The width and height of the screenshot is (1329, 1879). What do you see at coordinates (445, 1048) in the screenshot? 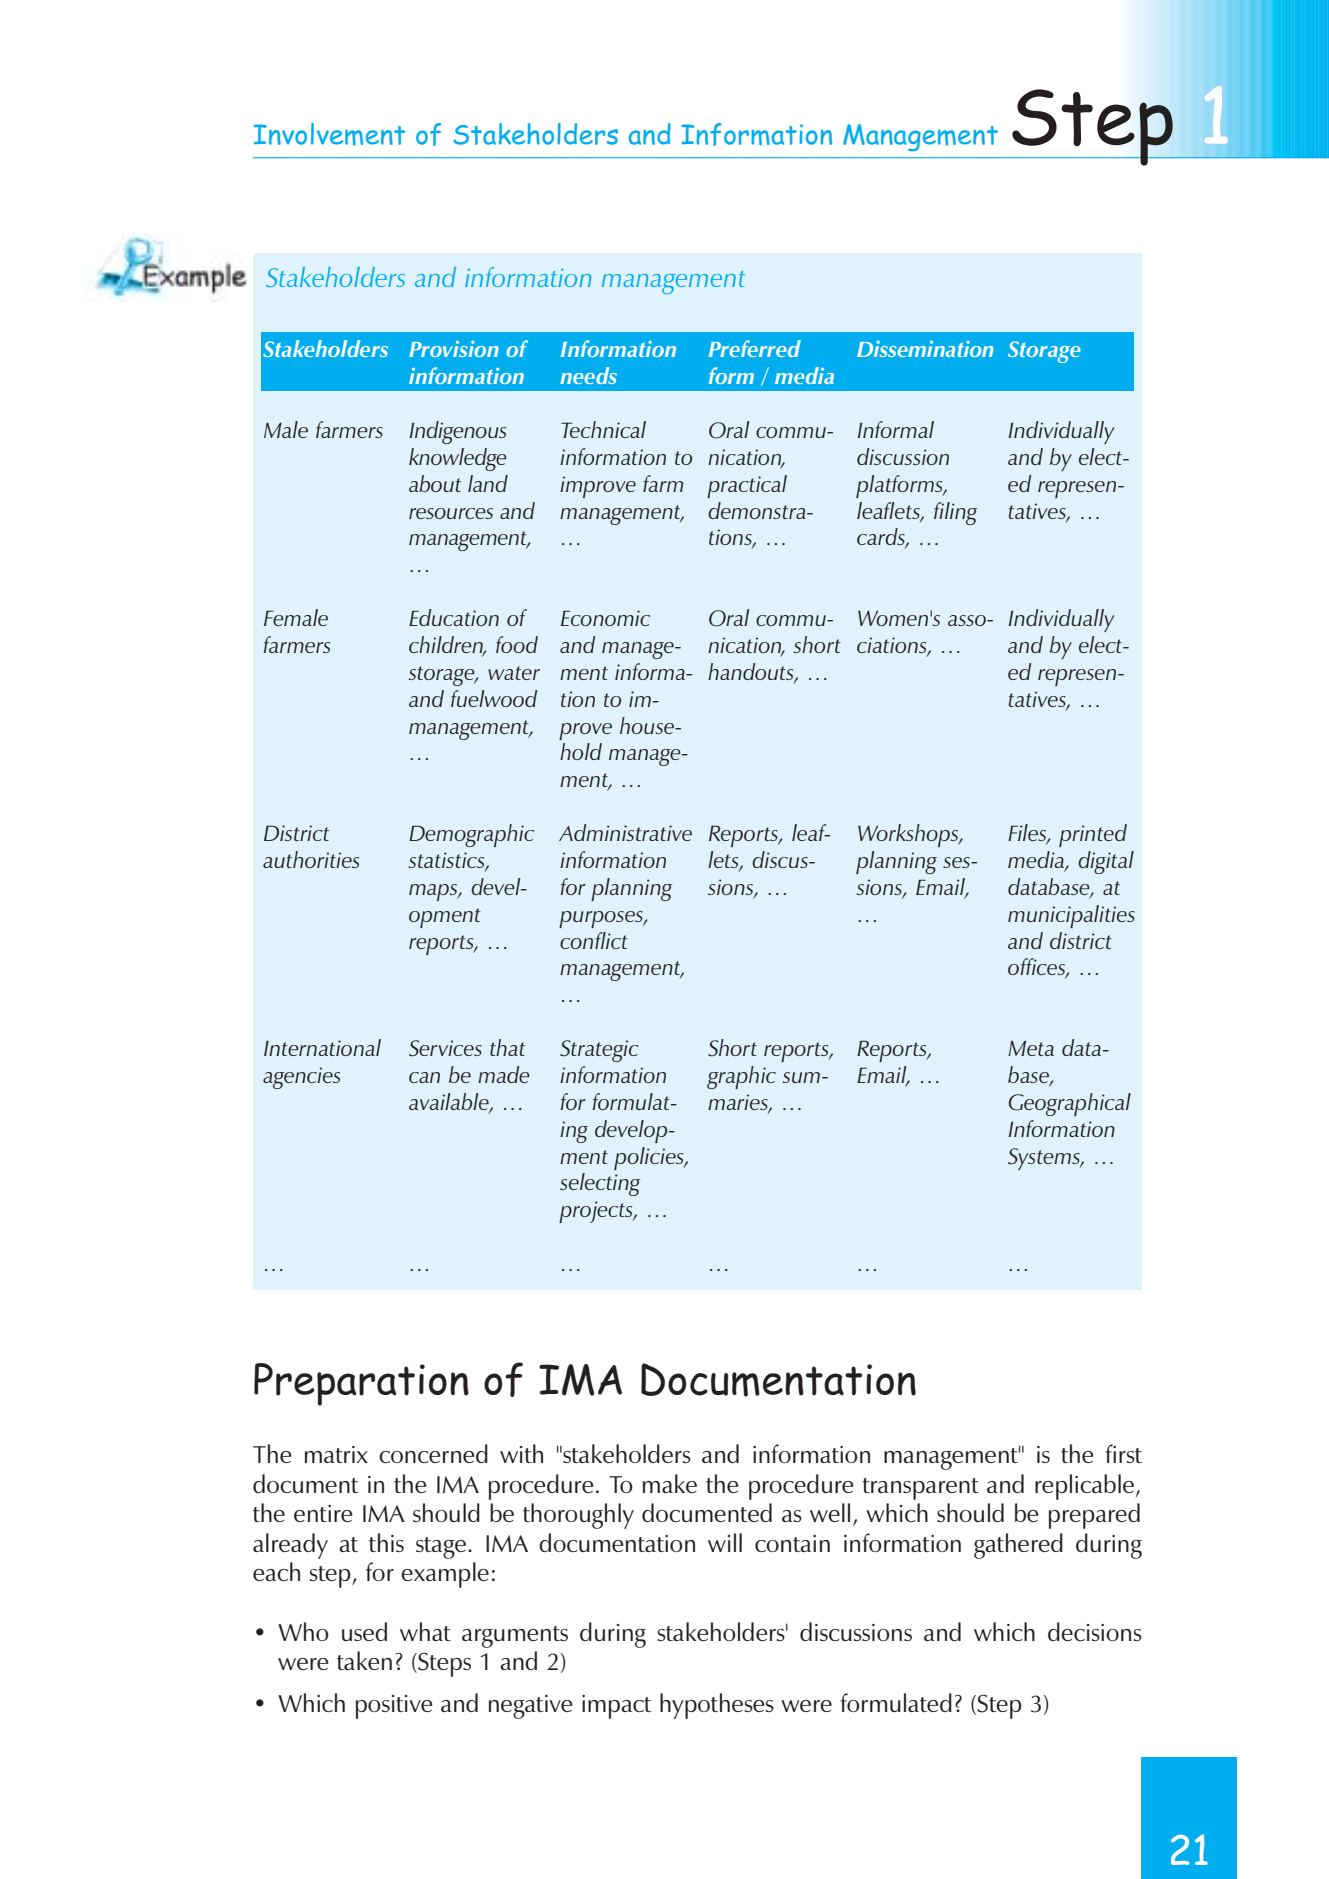
I see `Services` at bounding box center [445, 1048].
